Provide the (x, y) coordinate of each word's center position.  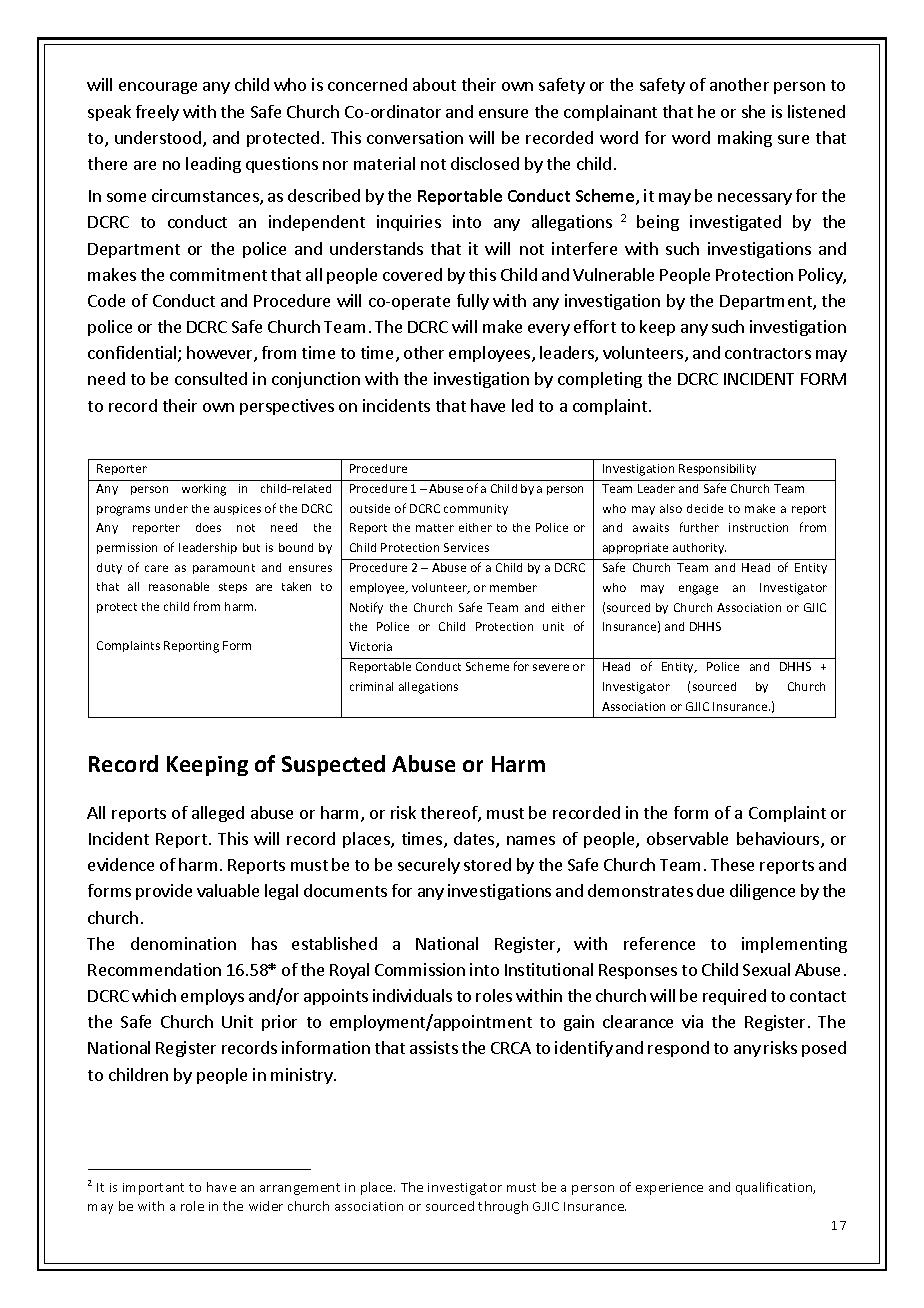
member (513, 587)
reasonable (179, 586)
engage (698, 590)
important (153, 1189)
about (434, 84)
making (745, 139)
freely (157, 113)
